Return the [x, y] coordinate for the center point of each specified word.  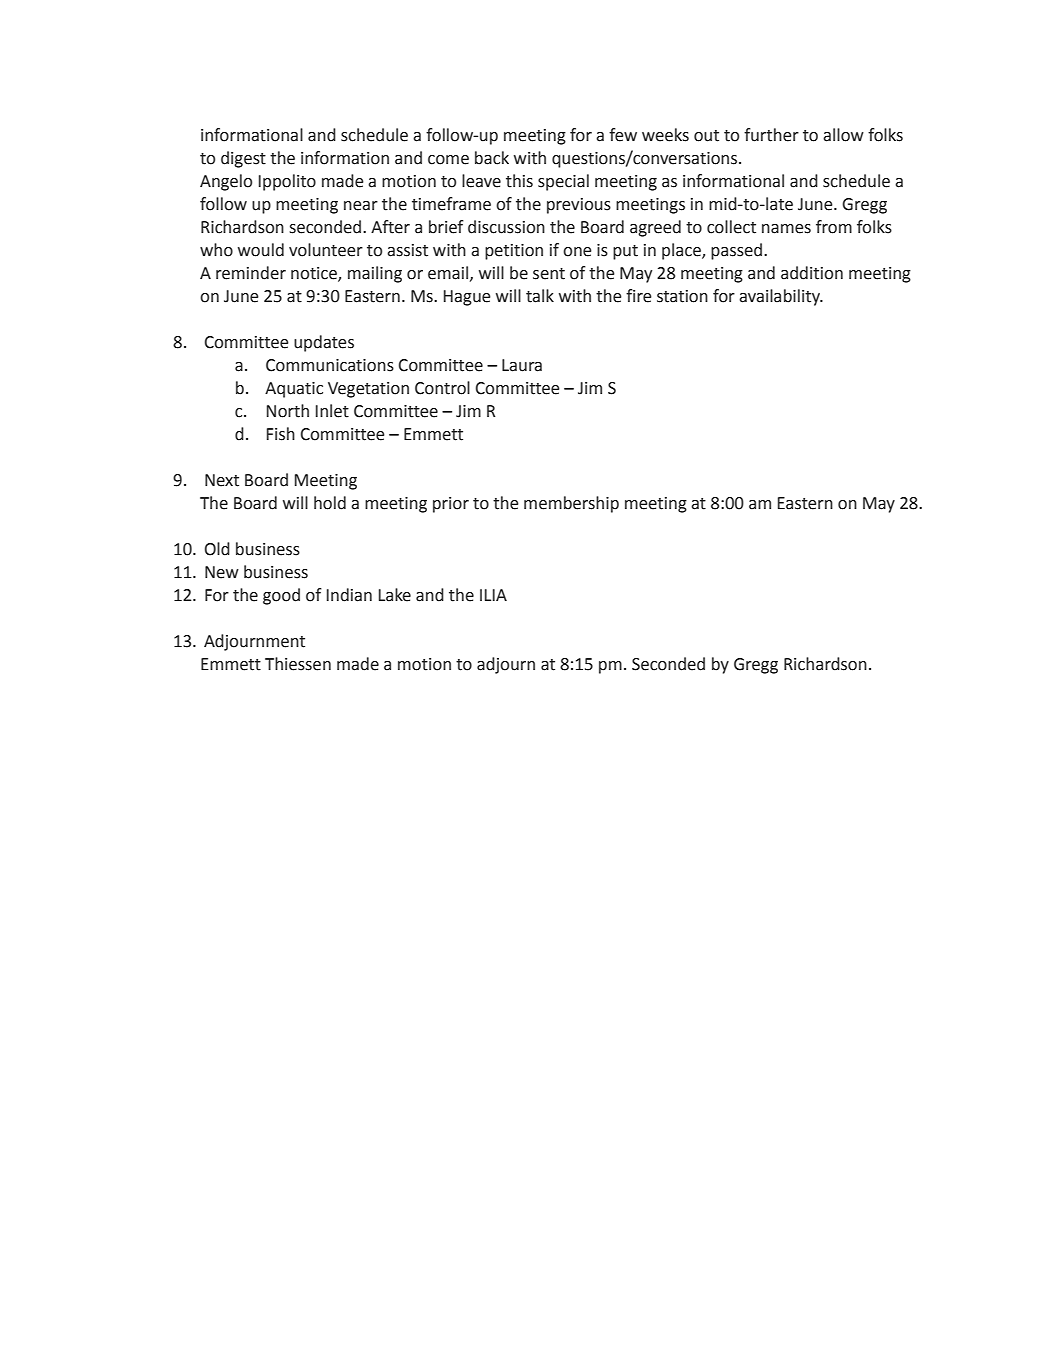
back [492, 158]
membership [571, 504]
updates [324, 343]
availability [780, 297]
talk [540, 296]
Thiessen [298, 664]
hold [330, 503]
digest [243, 159]
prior [451, 505]
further [771, 135]
